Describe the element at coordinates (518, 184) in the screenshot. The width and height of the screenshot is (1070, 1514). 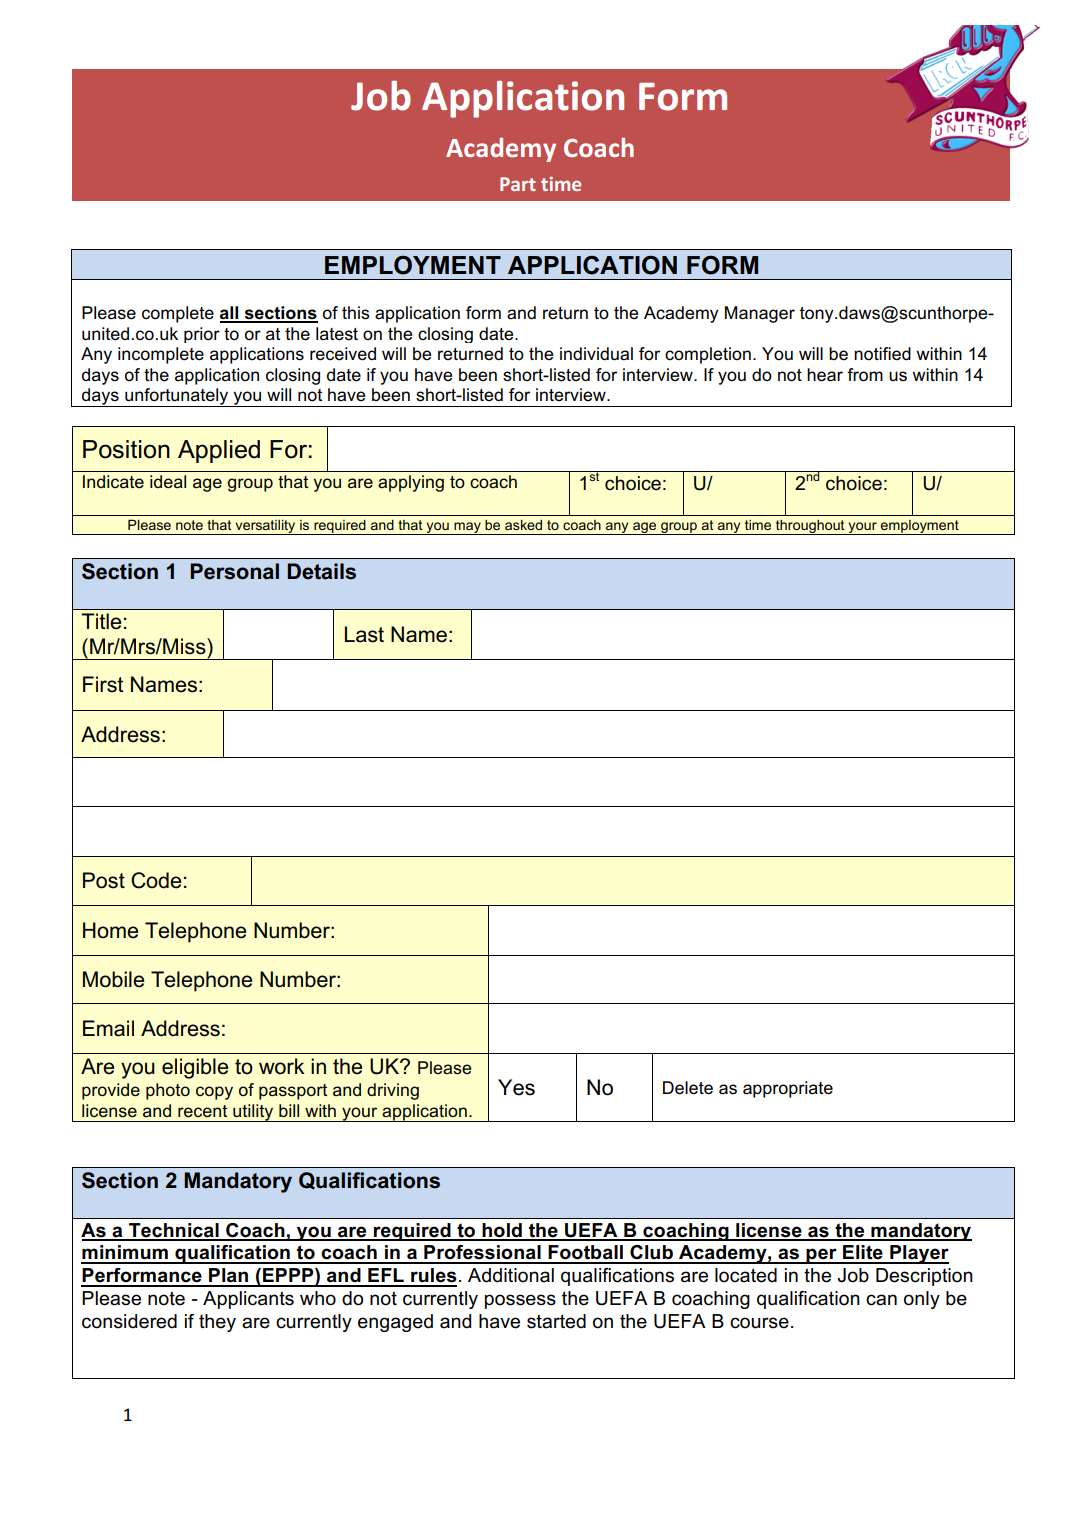
I see `Part` at that location.
